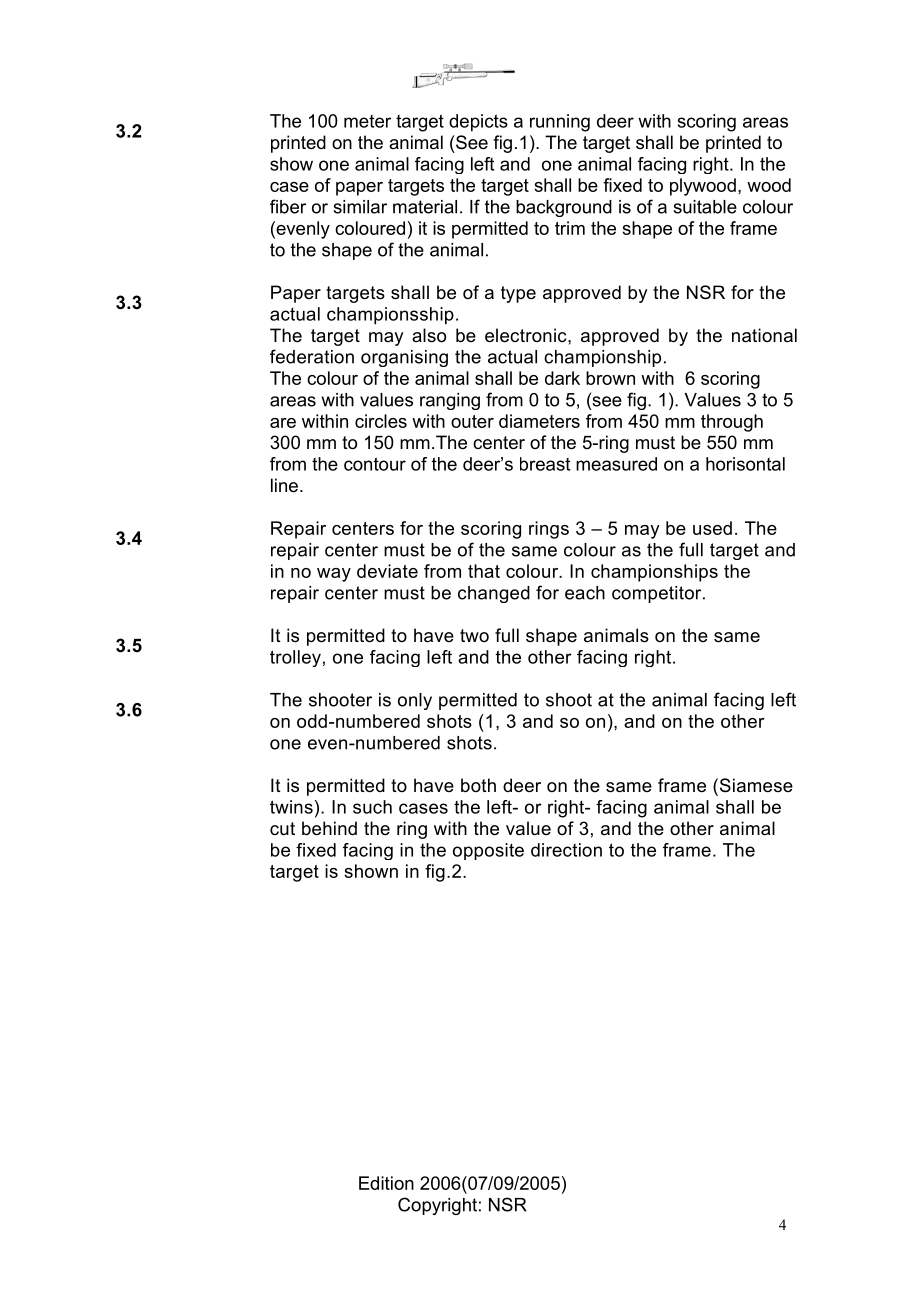 Image resolution: width=924 pixels, height=1308 pixels. I want to click on direction, so click(566, 850).
